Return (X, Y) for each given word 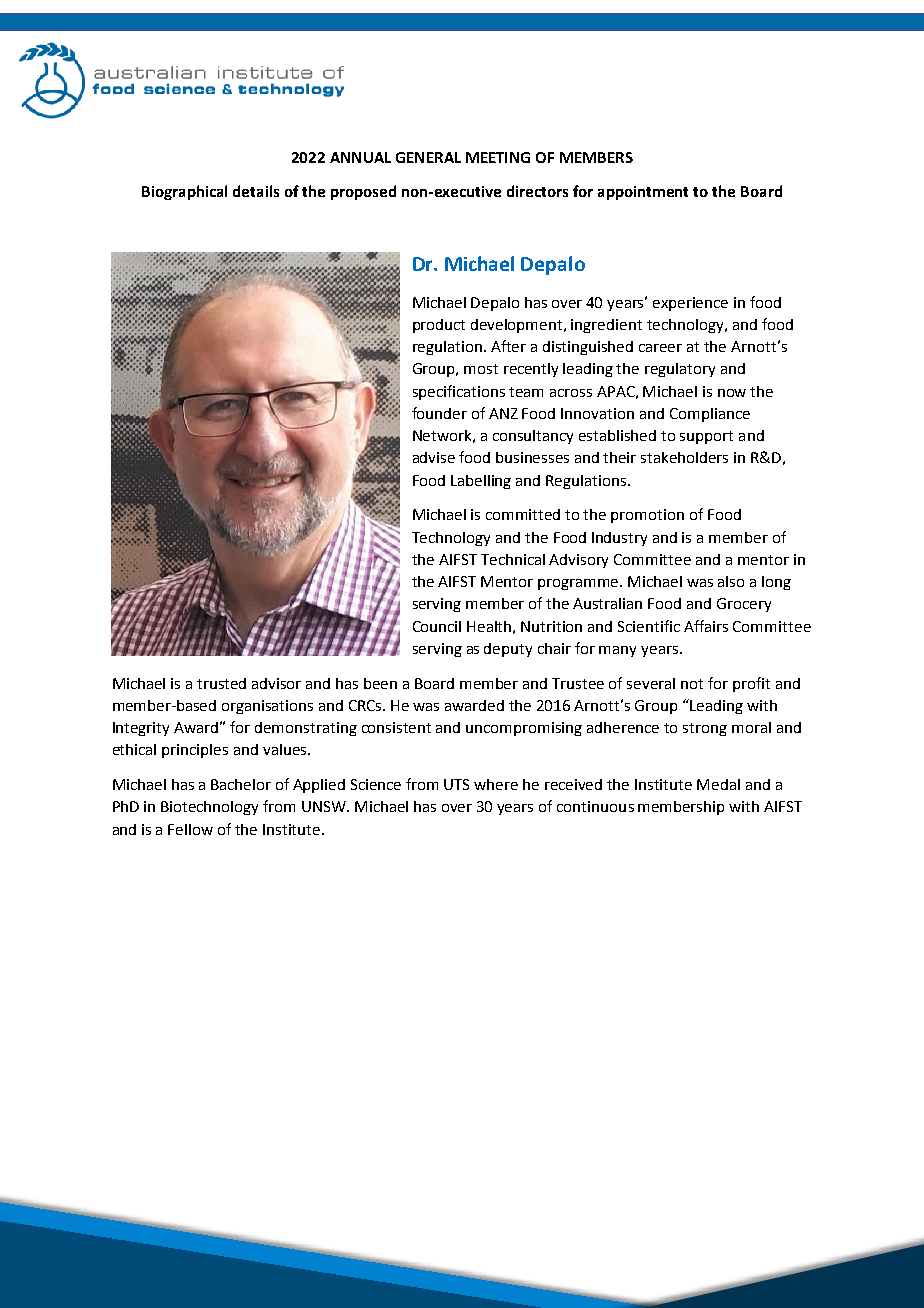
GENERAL (428, 157)
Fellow (190, 829)
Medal (718, 784)
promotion (647, 516)
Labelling (481, 482)
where (496, 784)
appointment (643, 193)
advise (434, 457)
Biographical (184, 192)
